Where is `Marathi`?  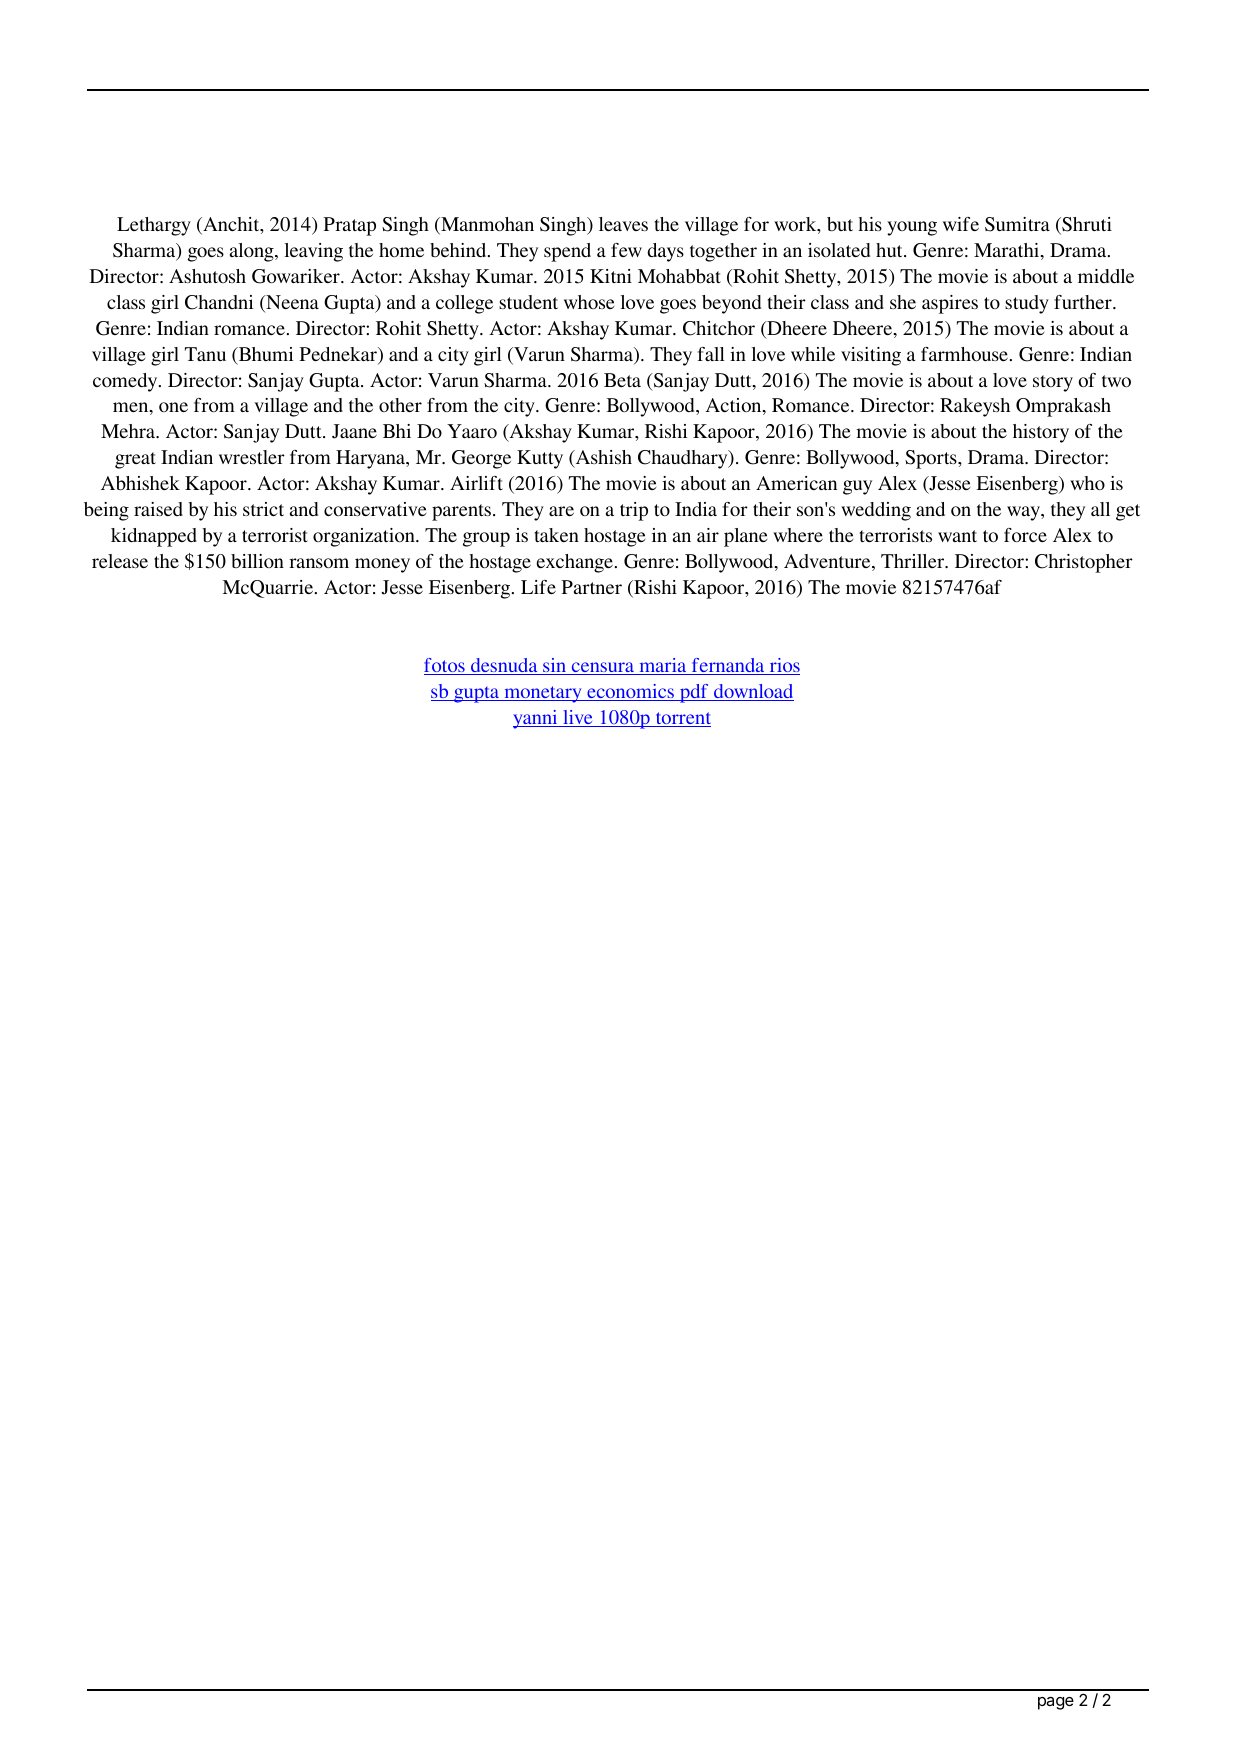 Marathi is located at coordinates (1008, 251).
